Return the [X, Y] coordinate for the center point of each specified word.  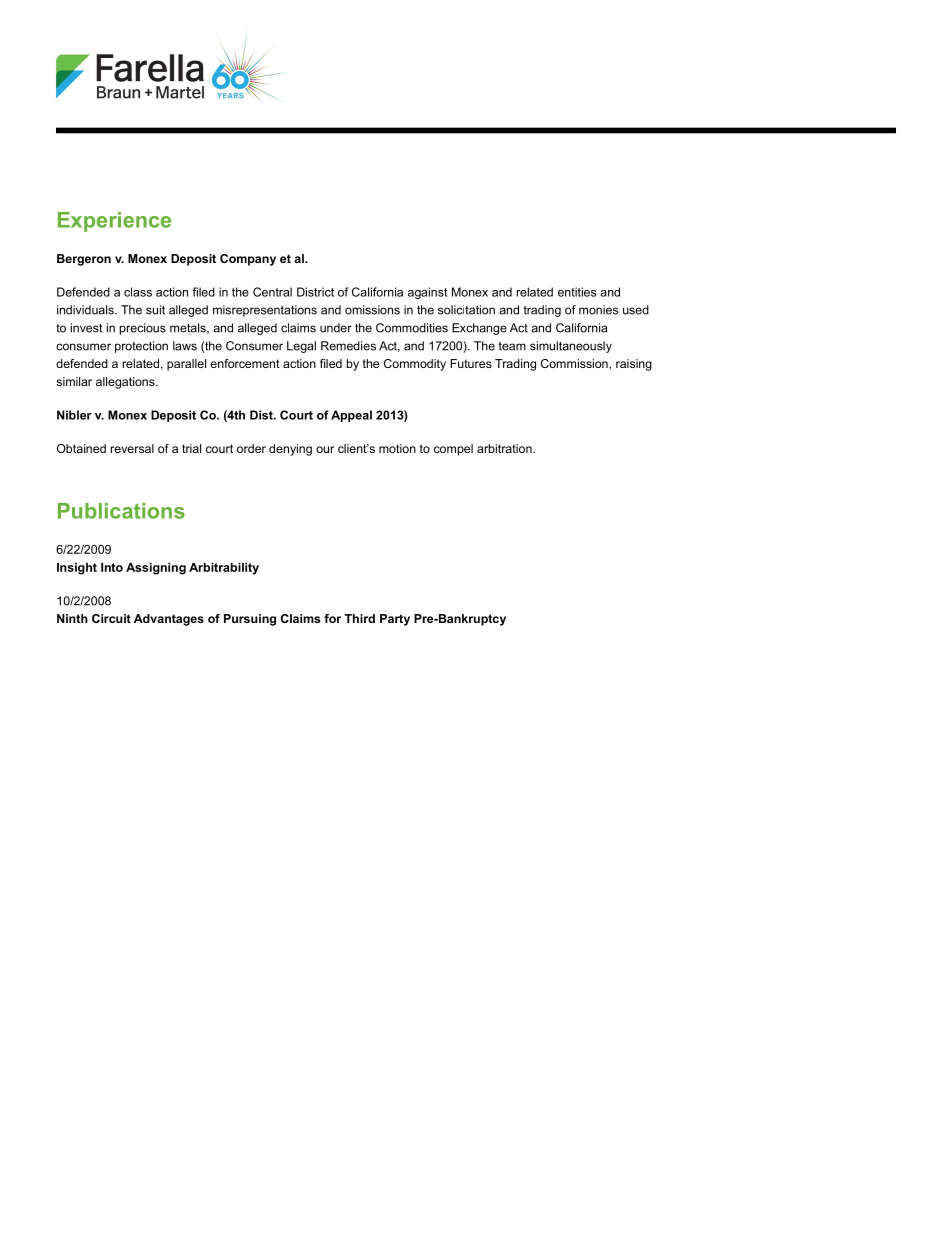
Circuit [111, 618]
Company [248, 260]
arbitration [505, 448]
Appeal [351, 416]
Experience [114, 222]
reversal [132, 448]
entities [577, 292]
